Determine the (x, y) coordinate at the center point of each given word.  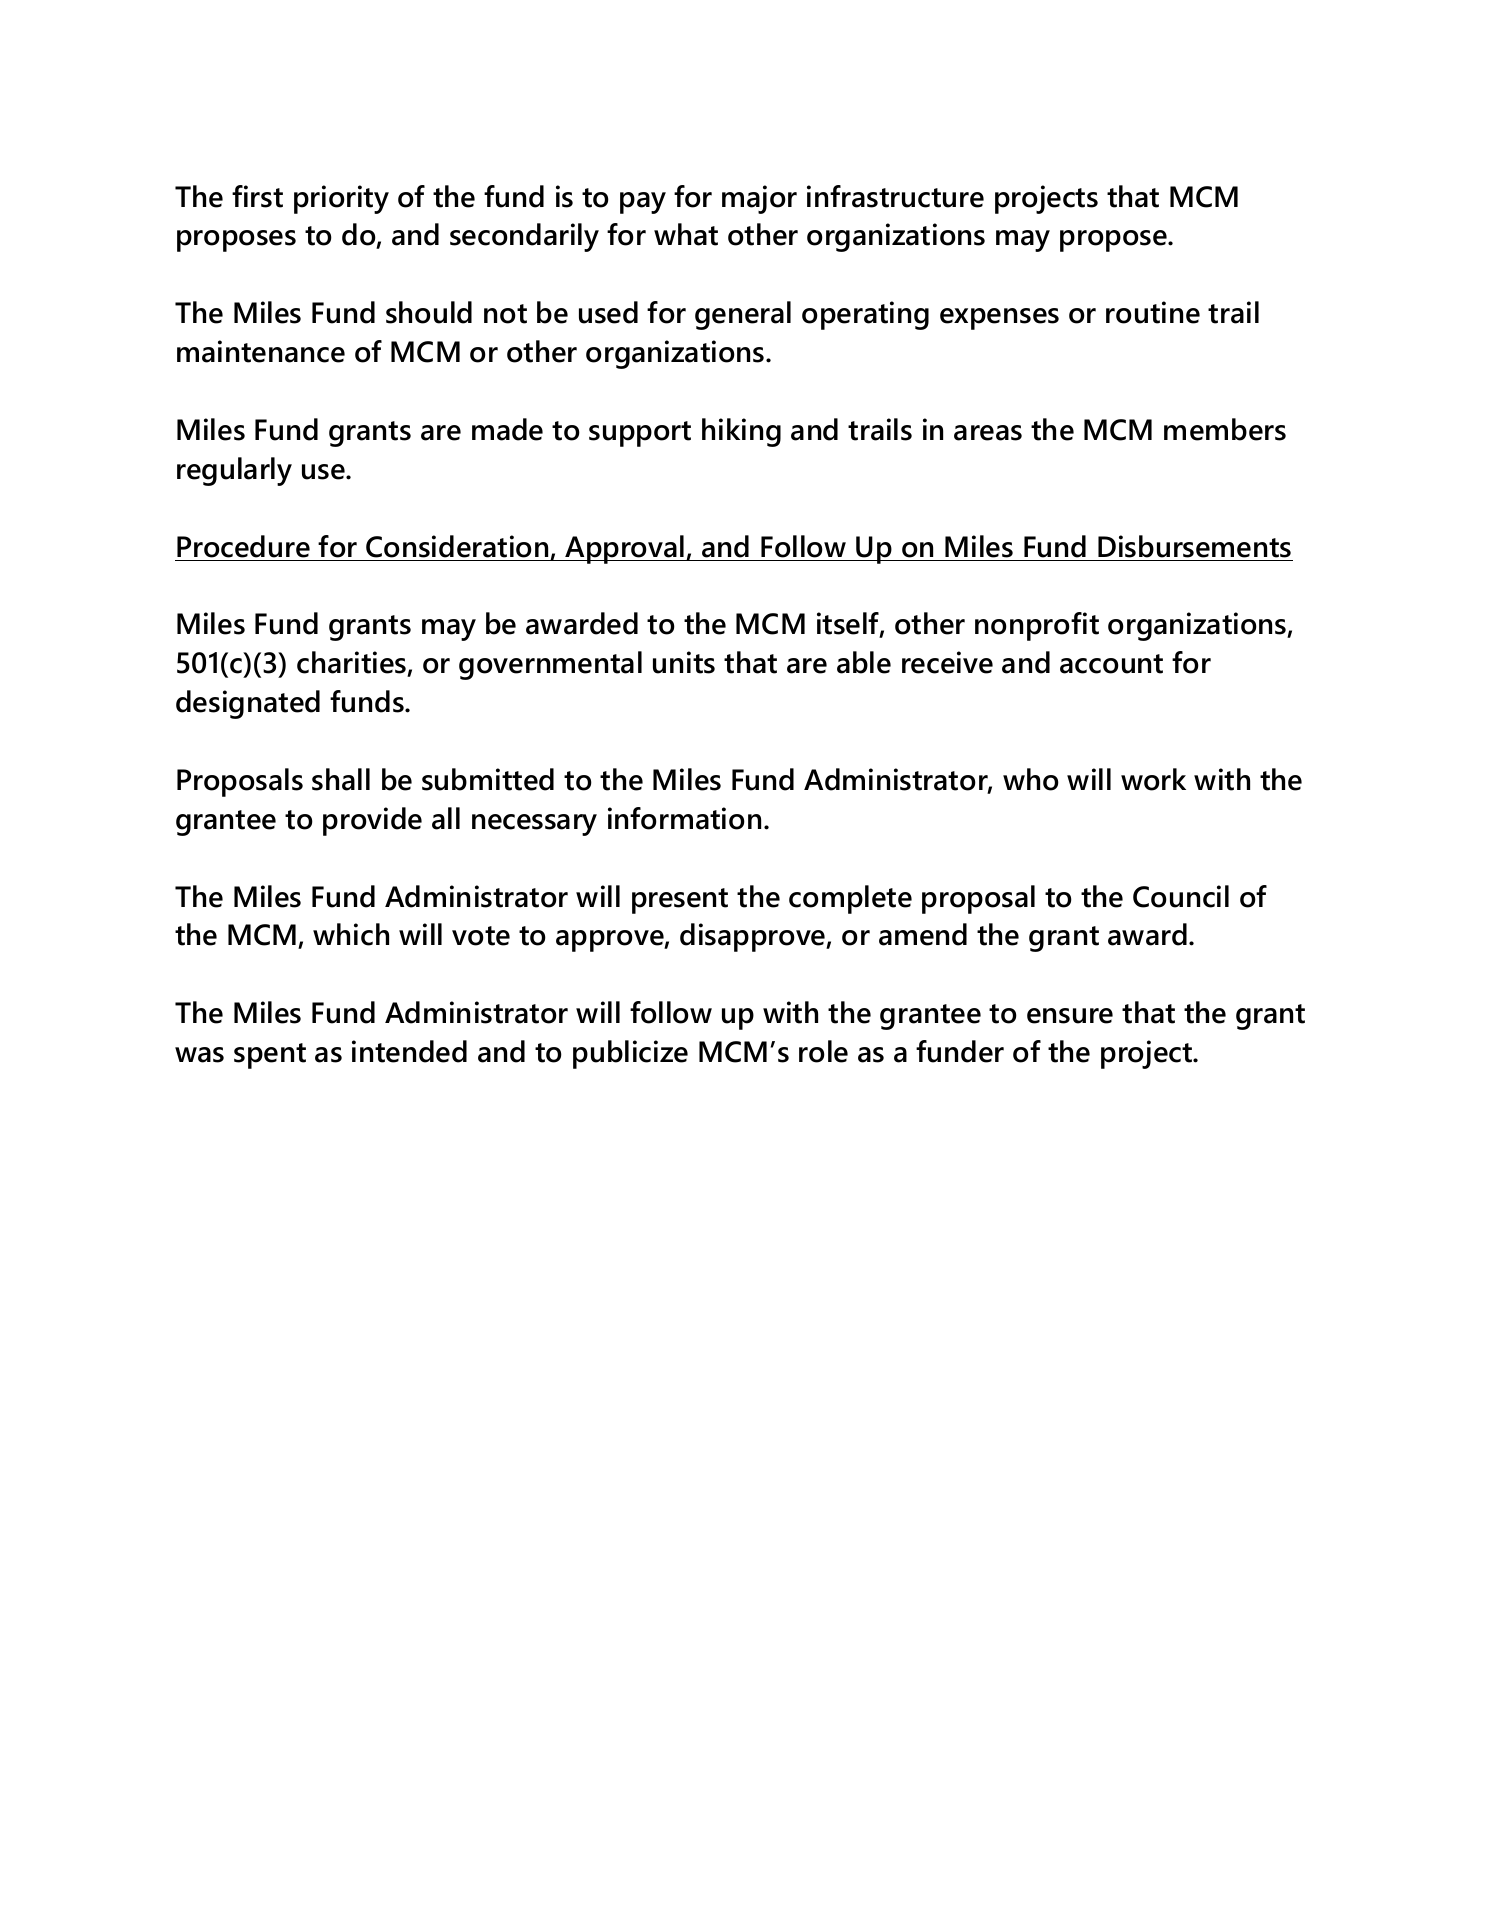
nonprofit (1037, 626)
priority (341, 199)
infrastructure (895, 196)
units (684, 662)
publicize (630, 1054)
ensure (1070, 1016)
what (686, 234)
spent (270, 1056)
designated (248, 704)
